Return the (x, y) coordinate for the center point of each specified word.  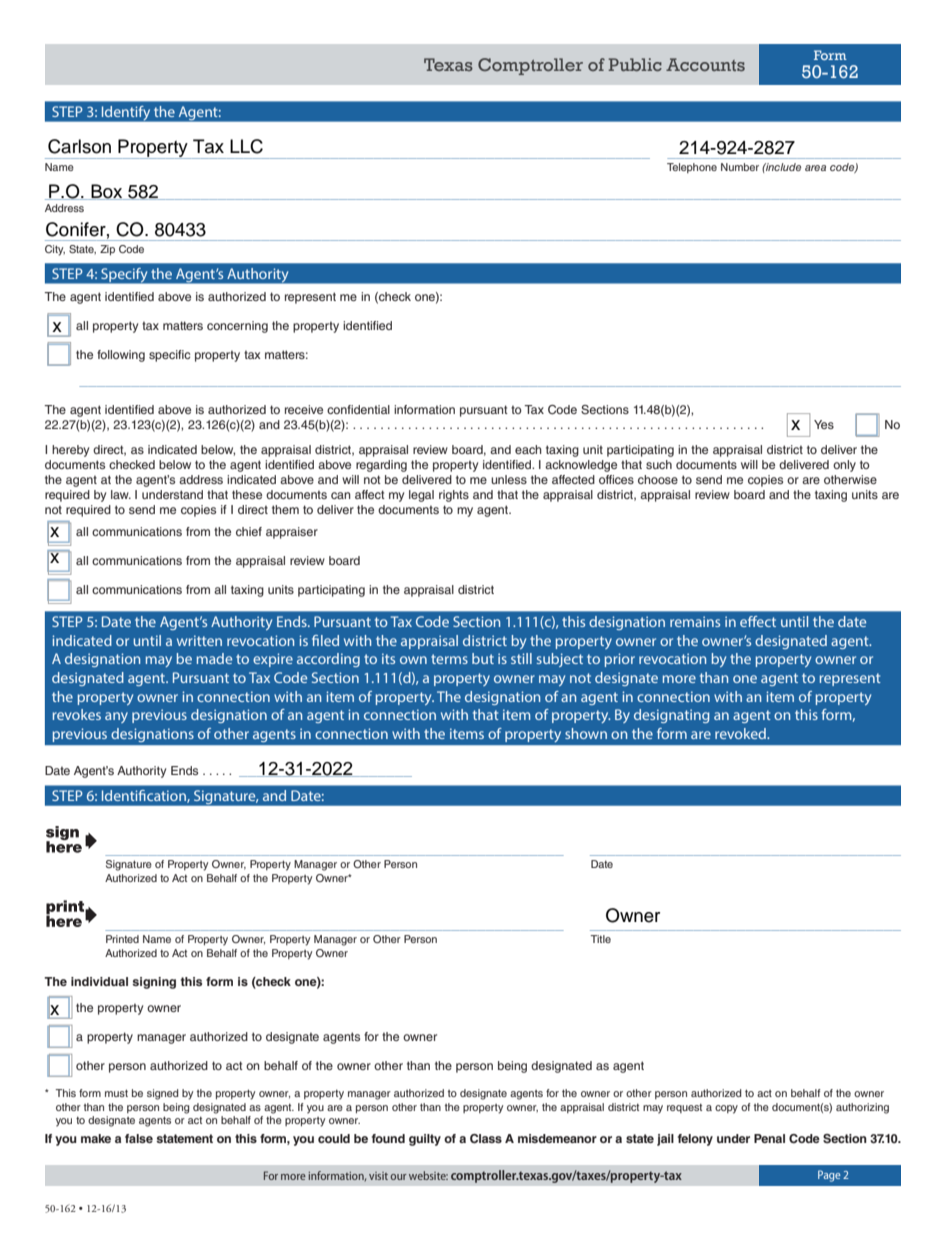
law (121, 494)
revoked (741, 733)
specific (169, 356)
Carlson (79, 146)
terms (449, 659)
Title (600, 939)
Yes (824, 424)
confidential (358, 409)
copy (726, 1109)
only (844, 466)
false (139, 1138)
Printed (122, 939)
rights (454, 496)
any (116, 717)
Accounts (705, 64)
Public (635, 64)
